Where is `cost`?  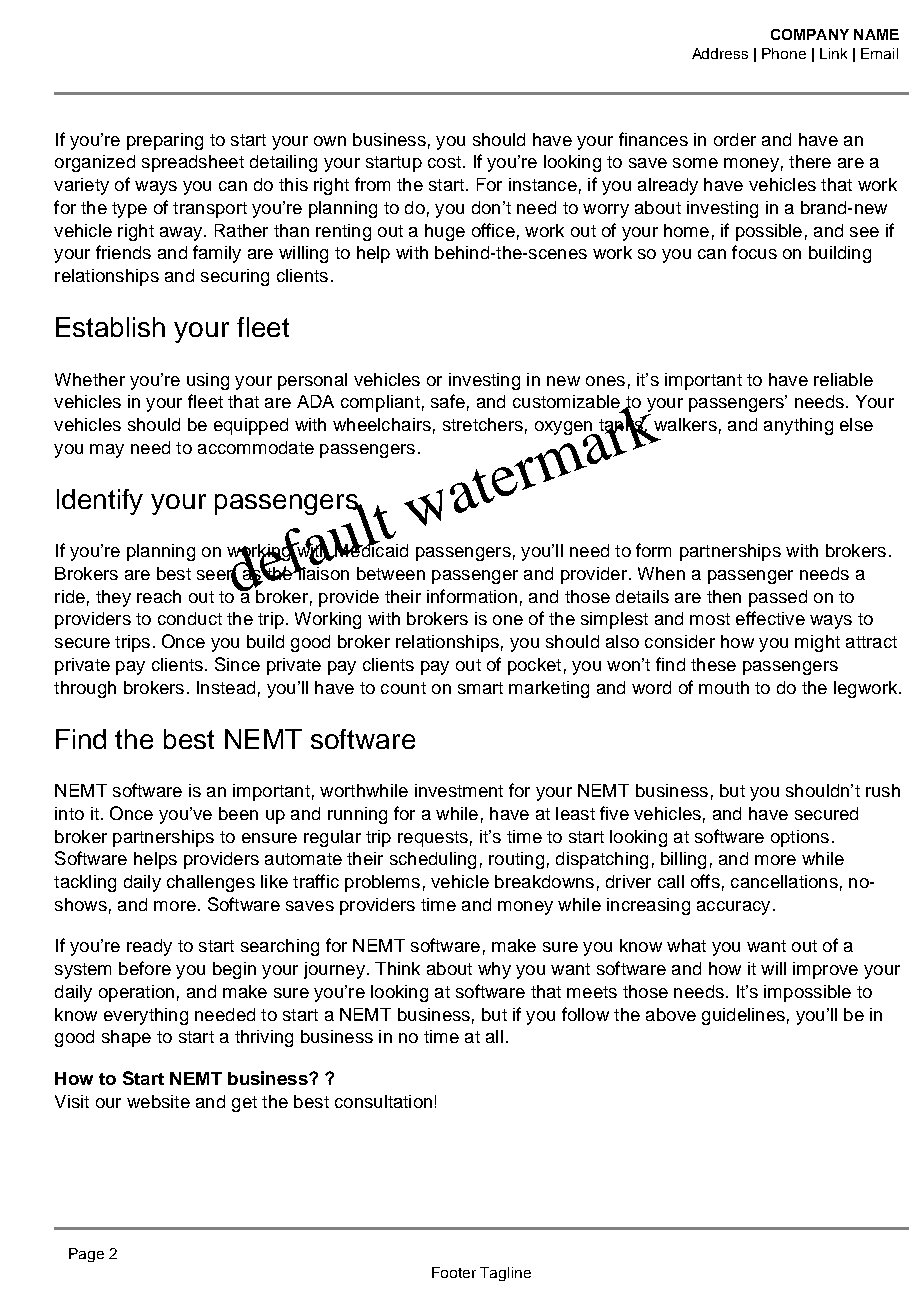
cost is located at coordinates (444, 162).
